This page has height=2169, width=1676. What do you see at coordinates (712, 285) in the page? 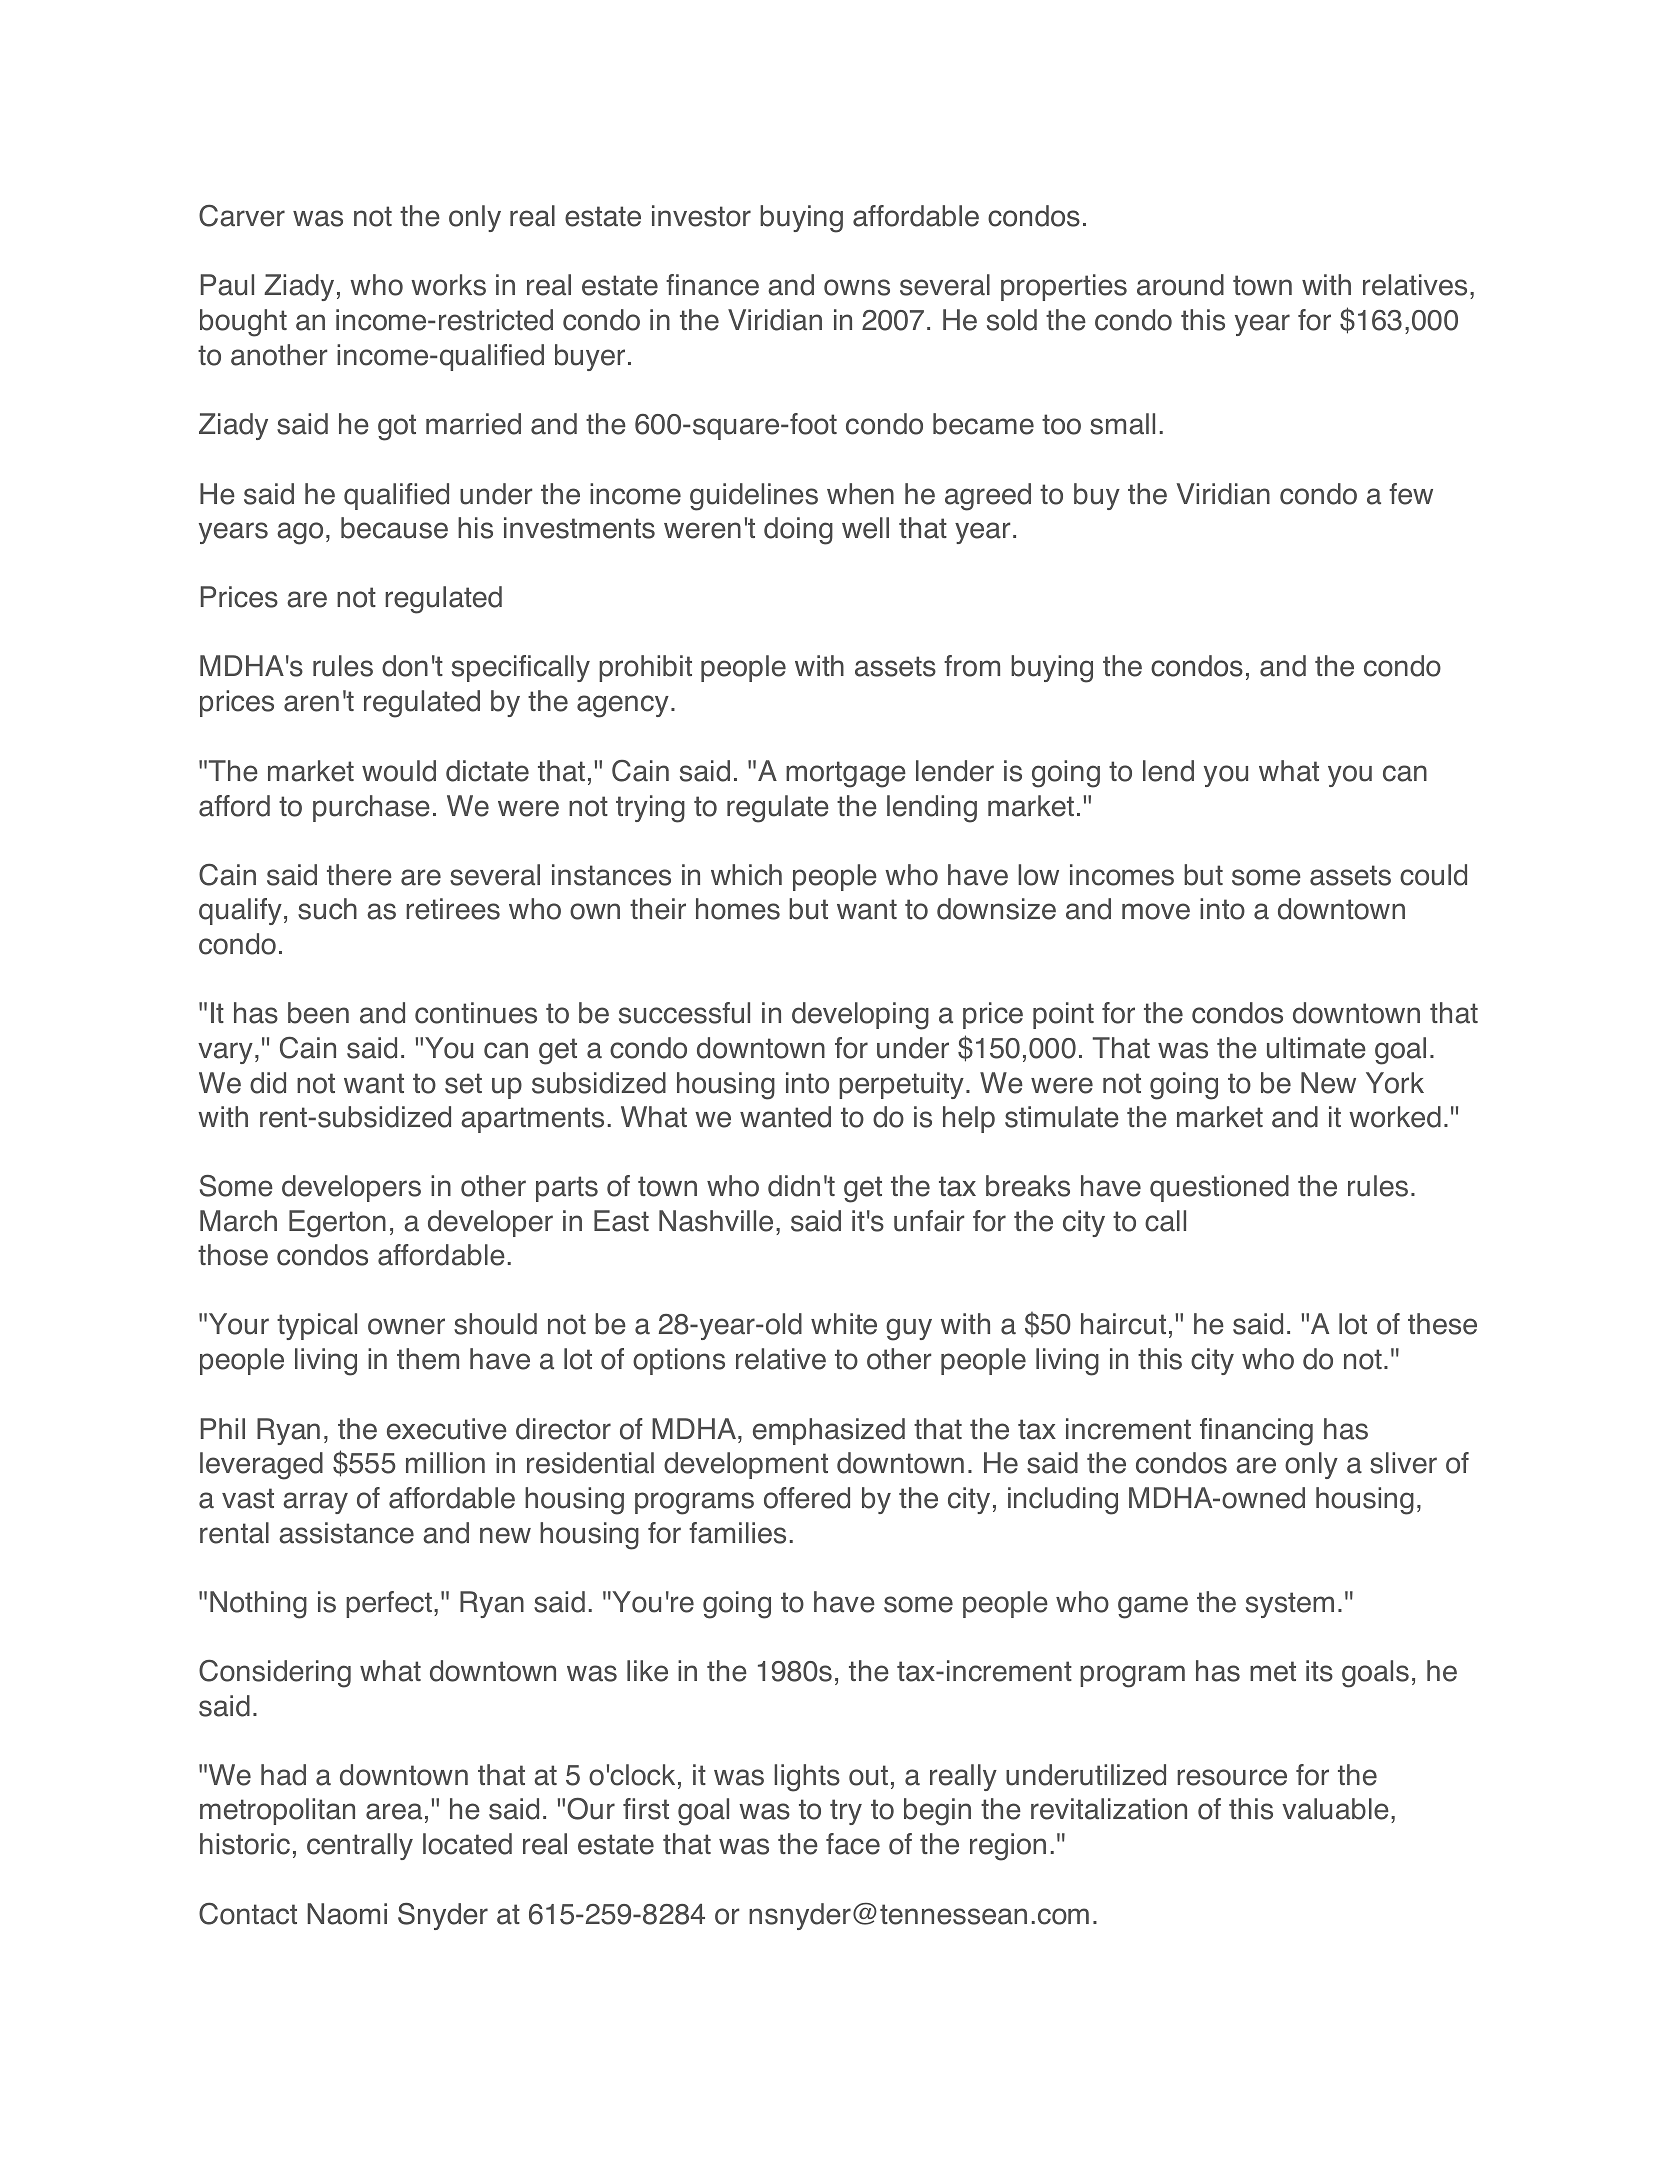
I see `finance` at bounding box center [712, 285].
